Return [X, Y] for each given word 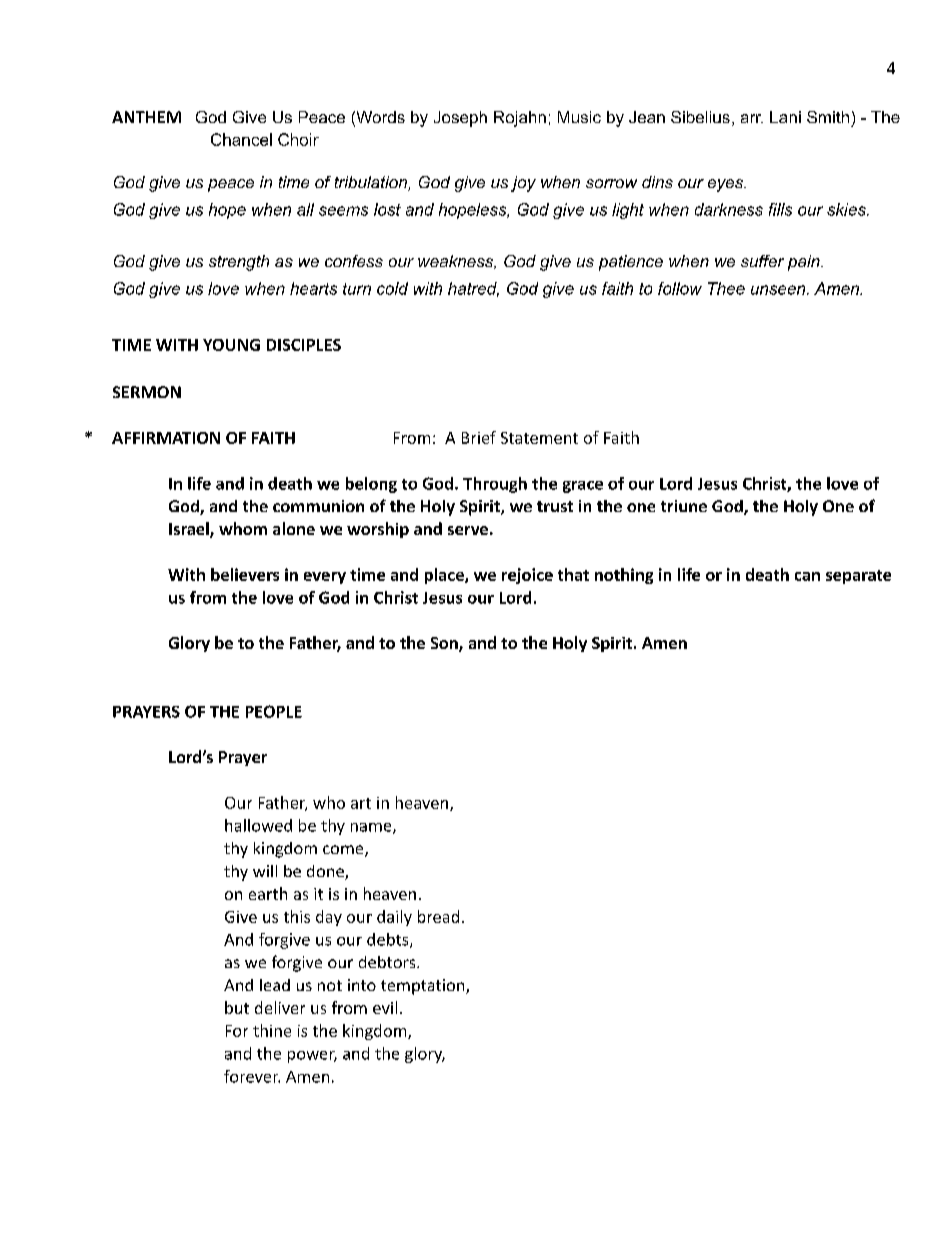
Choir [298, 139]
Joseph [460, 119]
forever [252, 1076]
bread [438, 916]
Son [445, 644]
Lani [785, 117]
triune [684, 506]
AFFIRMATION [166, 438]
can [807, 576]
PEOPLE [274, 711]
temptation [424, 987]
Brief [479, 437]
